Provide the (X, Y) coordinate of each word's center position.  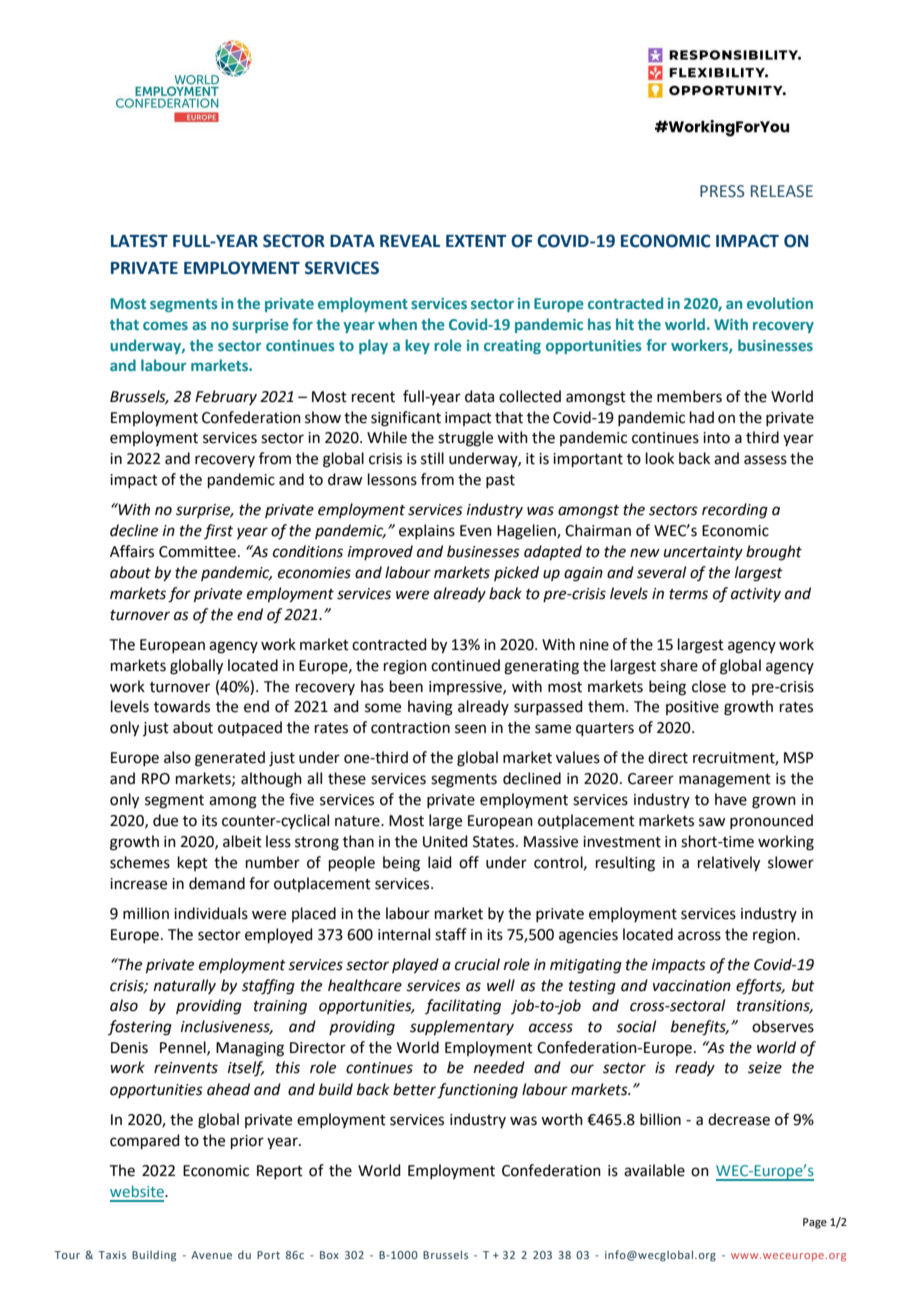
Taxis (112, 1255)
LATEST (139, 241)
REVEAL (410, 241)
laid (440, 862)
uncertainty (703, 553)
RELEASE (782, 191)
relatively (729, 864)
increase (138, 884)
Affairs (132, 551)
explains (427, 531)
